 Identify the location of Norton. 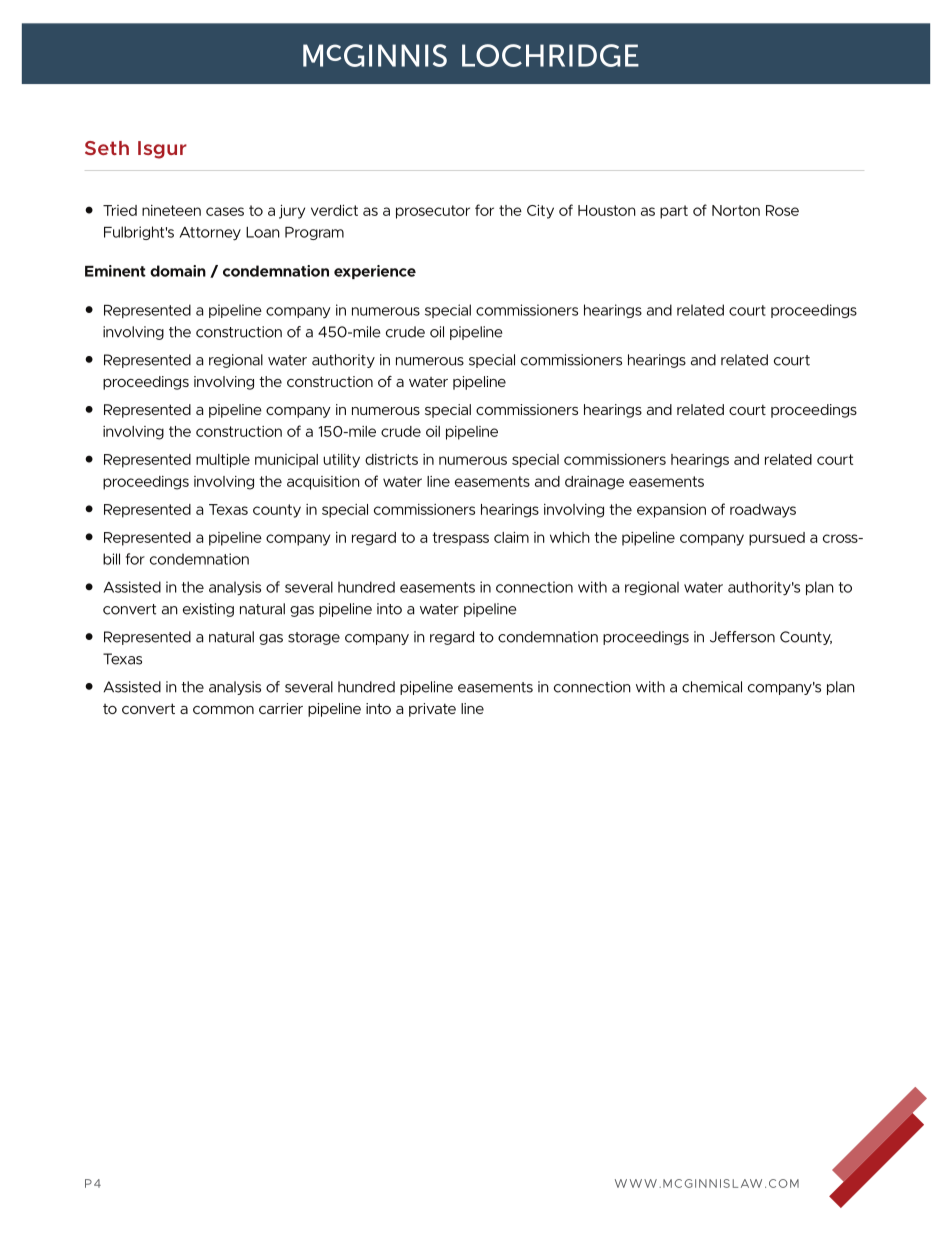
(736, 210).
